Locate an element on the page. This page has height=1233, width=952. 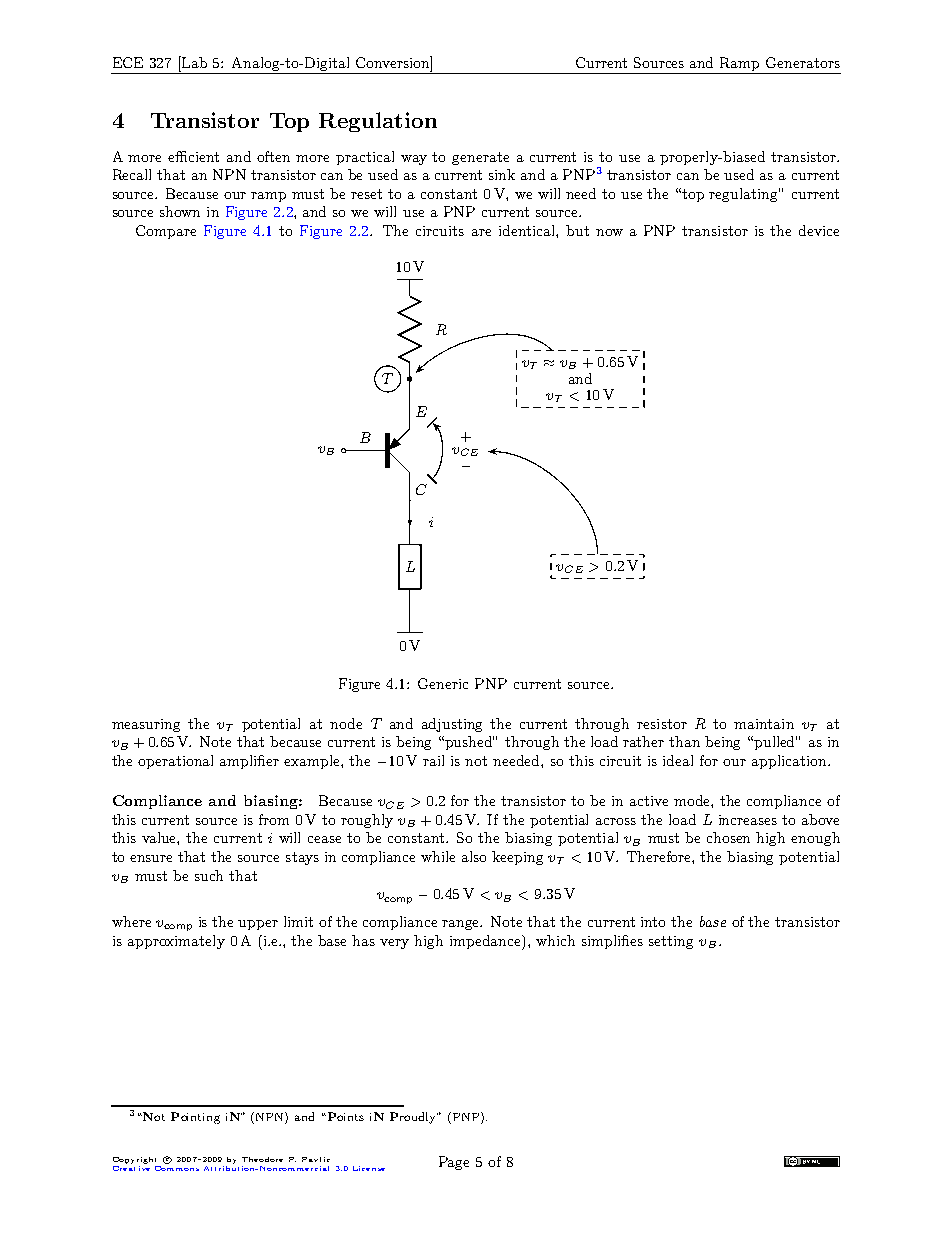
now is located at coordinates (609, 232).
